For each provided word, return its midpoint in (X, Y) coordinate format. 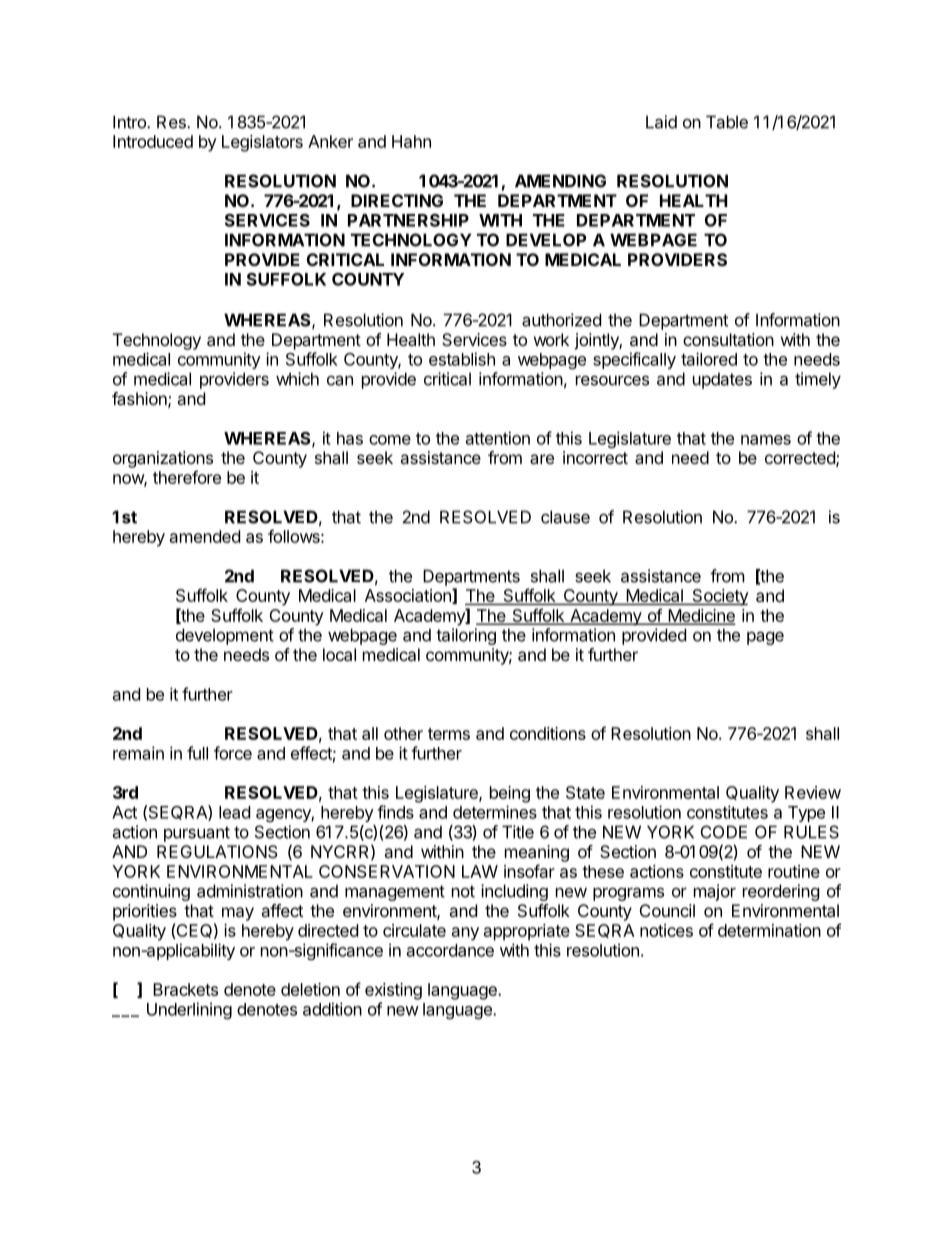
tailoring (466, 636)
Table (727, 122)
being (510, 794)
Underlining (189, 1010)
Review (813, 792)
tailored (709, 359)
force (233, 753)
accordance (450, 950)
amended (205, 536)
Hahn (411, 141)
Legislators (262, 143)
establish (462, 359)
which (297, 379)
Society (719, 597)
